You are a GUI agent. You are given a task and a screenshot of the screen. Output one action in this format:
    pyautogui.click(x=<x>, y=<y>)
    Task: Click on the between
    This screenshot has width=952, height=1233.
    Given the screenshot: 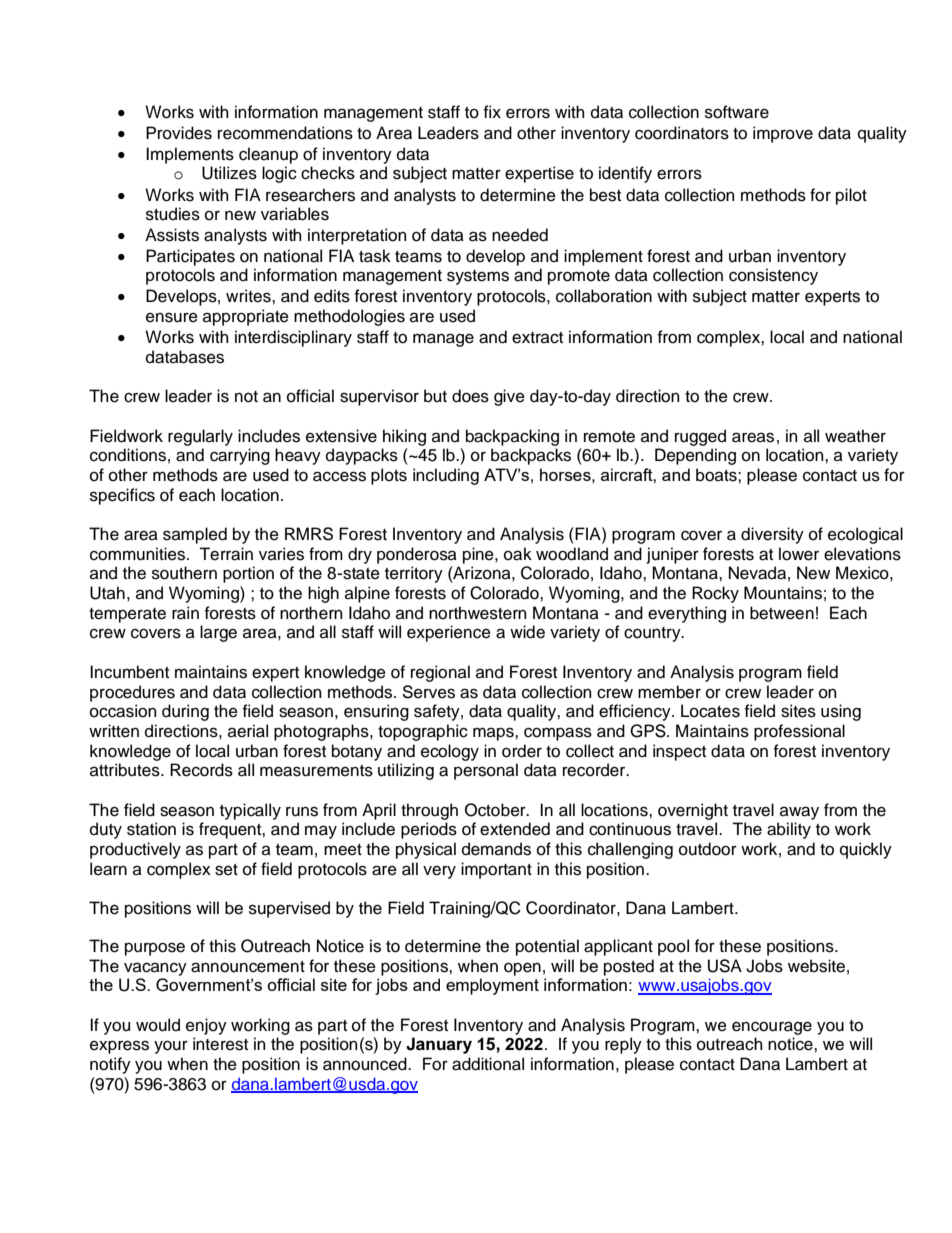 What is the action you would take?
    pyautogui.click(x=782, y=613)
